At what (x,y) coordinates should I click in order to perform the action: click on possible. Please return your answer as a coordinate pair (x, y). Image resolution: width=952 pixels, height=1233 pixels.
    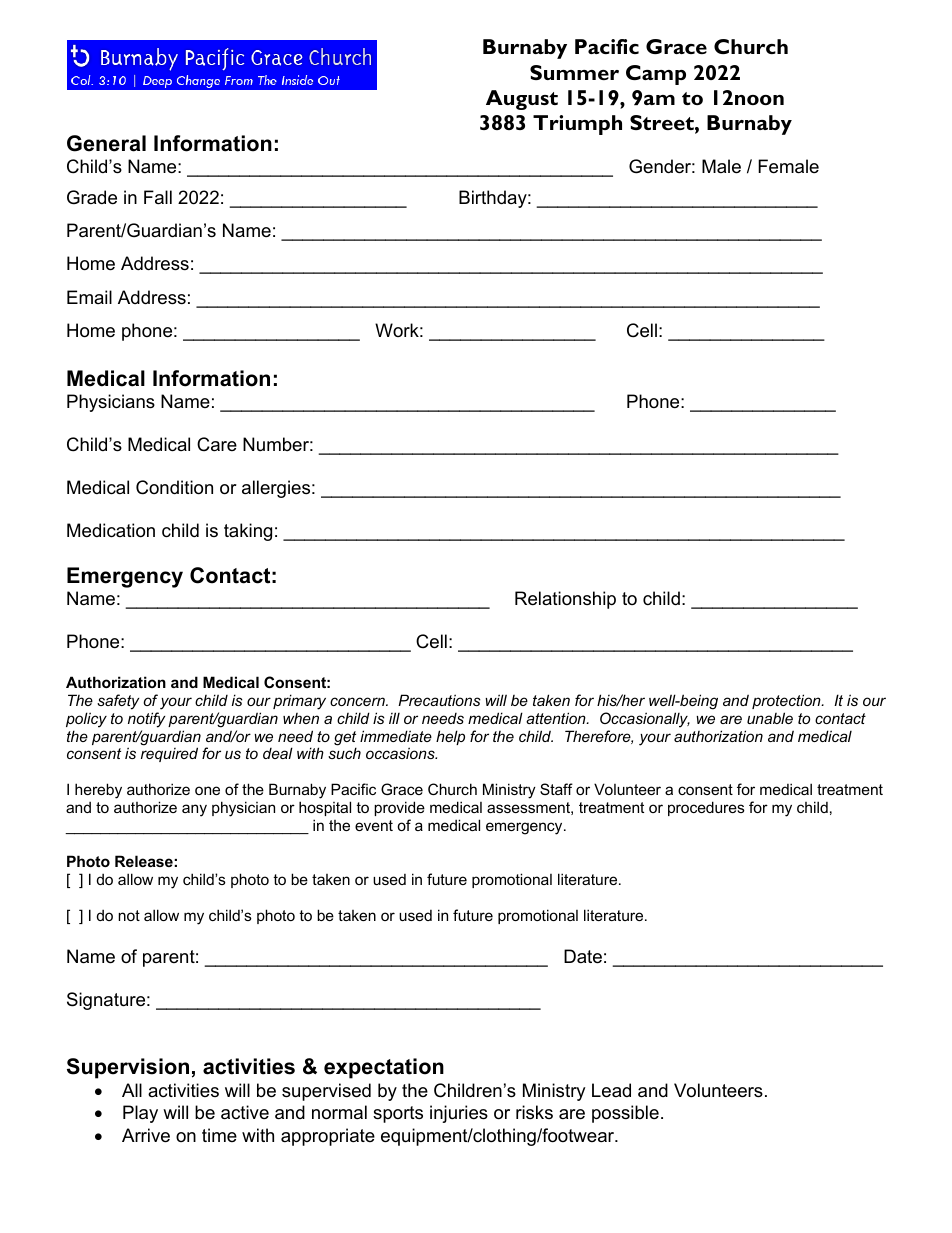
    Looking at the image, I should click on (625, 1114).
